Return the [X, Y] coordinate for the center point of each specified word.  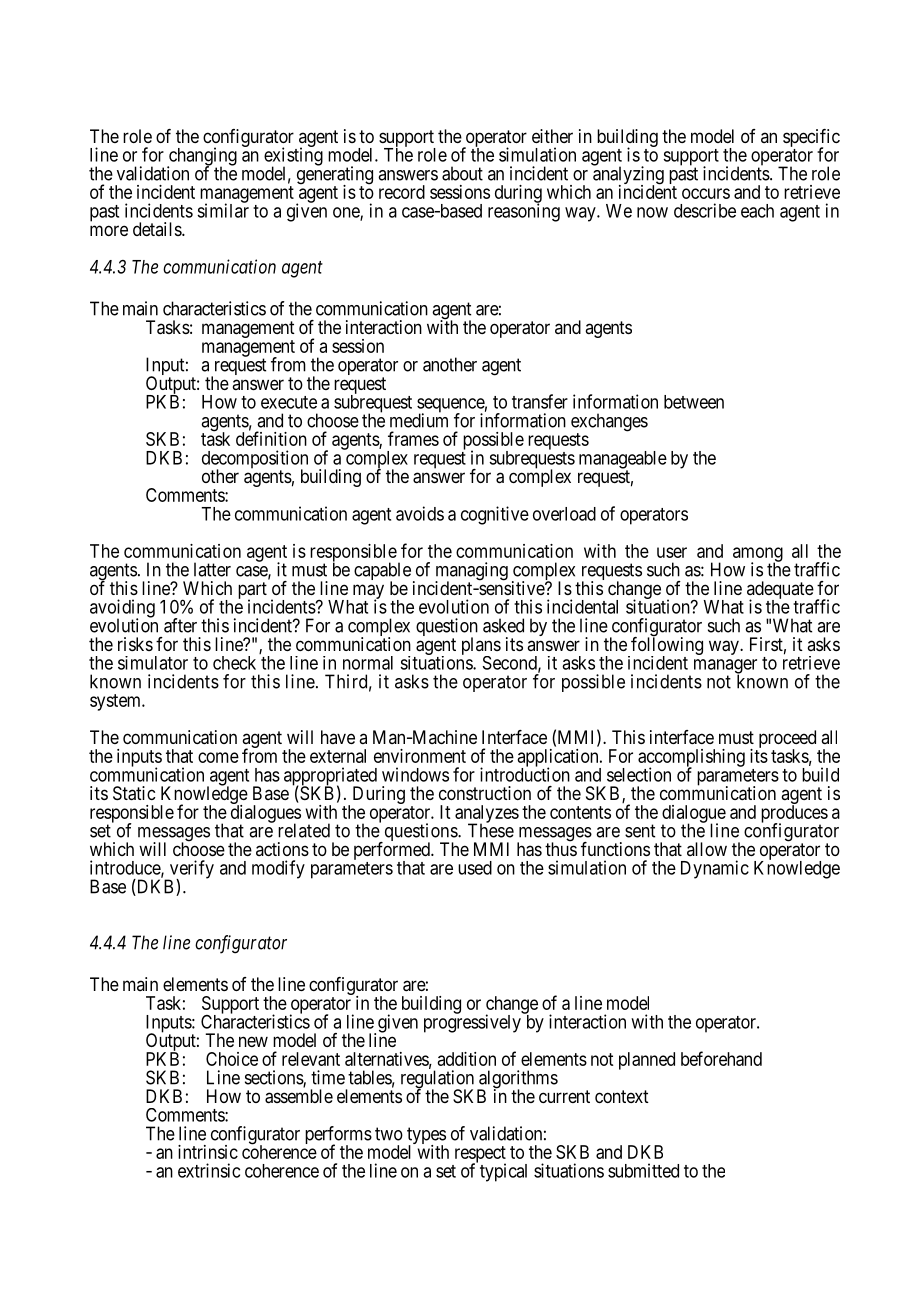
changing [202, 157]
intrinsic [208, 1152]
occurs [706, 193]
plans [481, 647]
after [180, 625]
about [462, 173]
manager [725, 667]
